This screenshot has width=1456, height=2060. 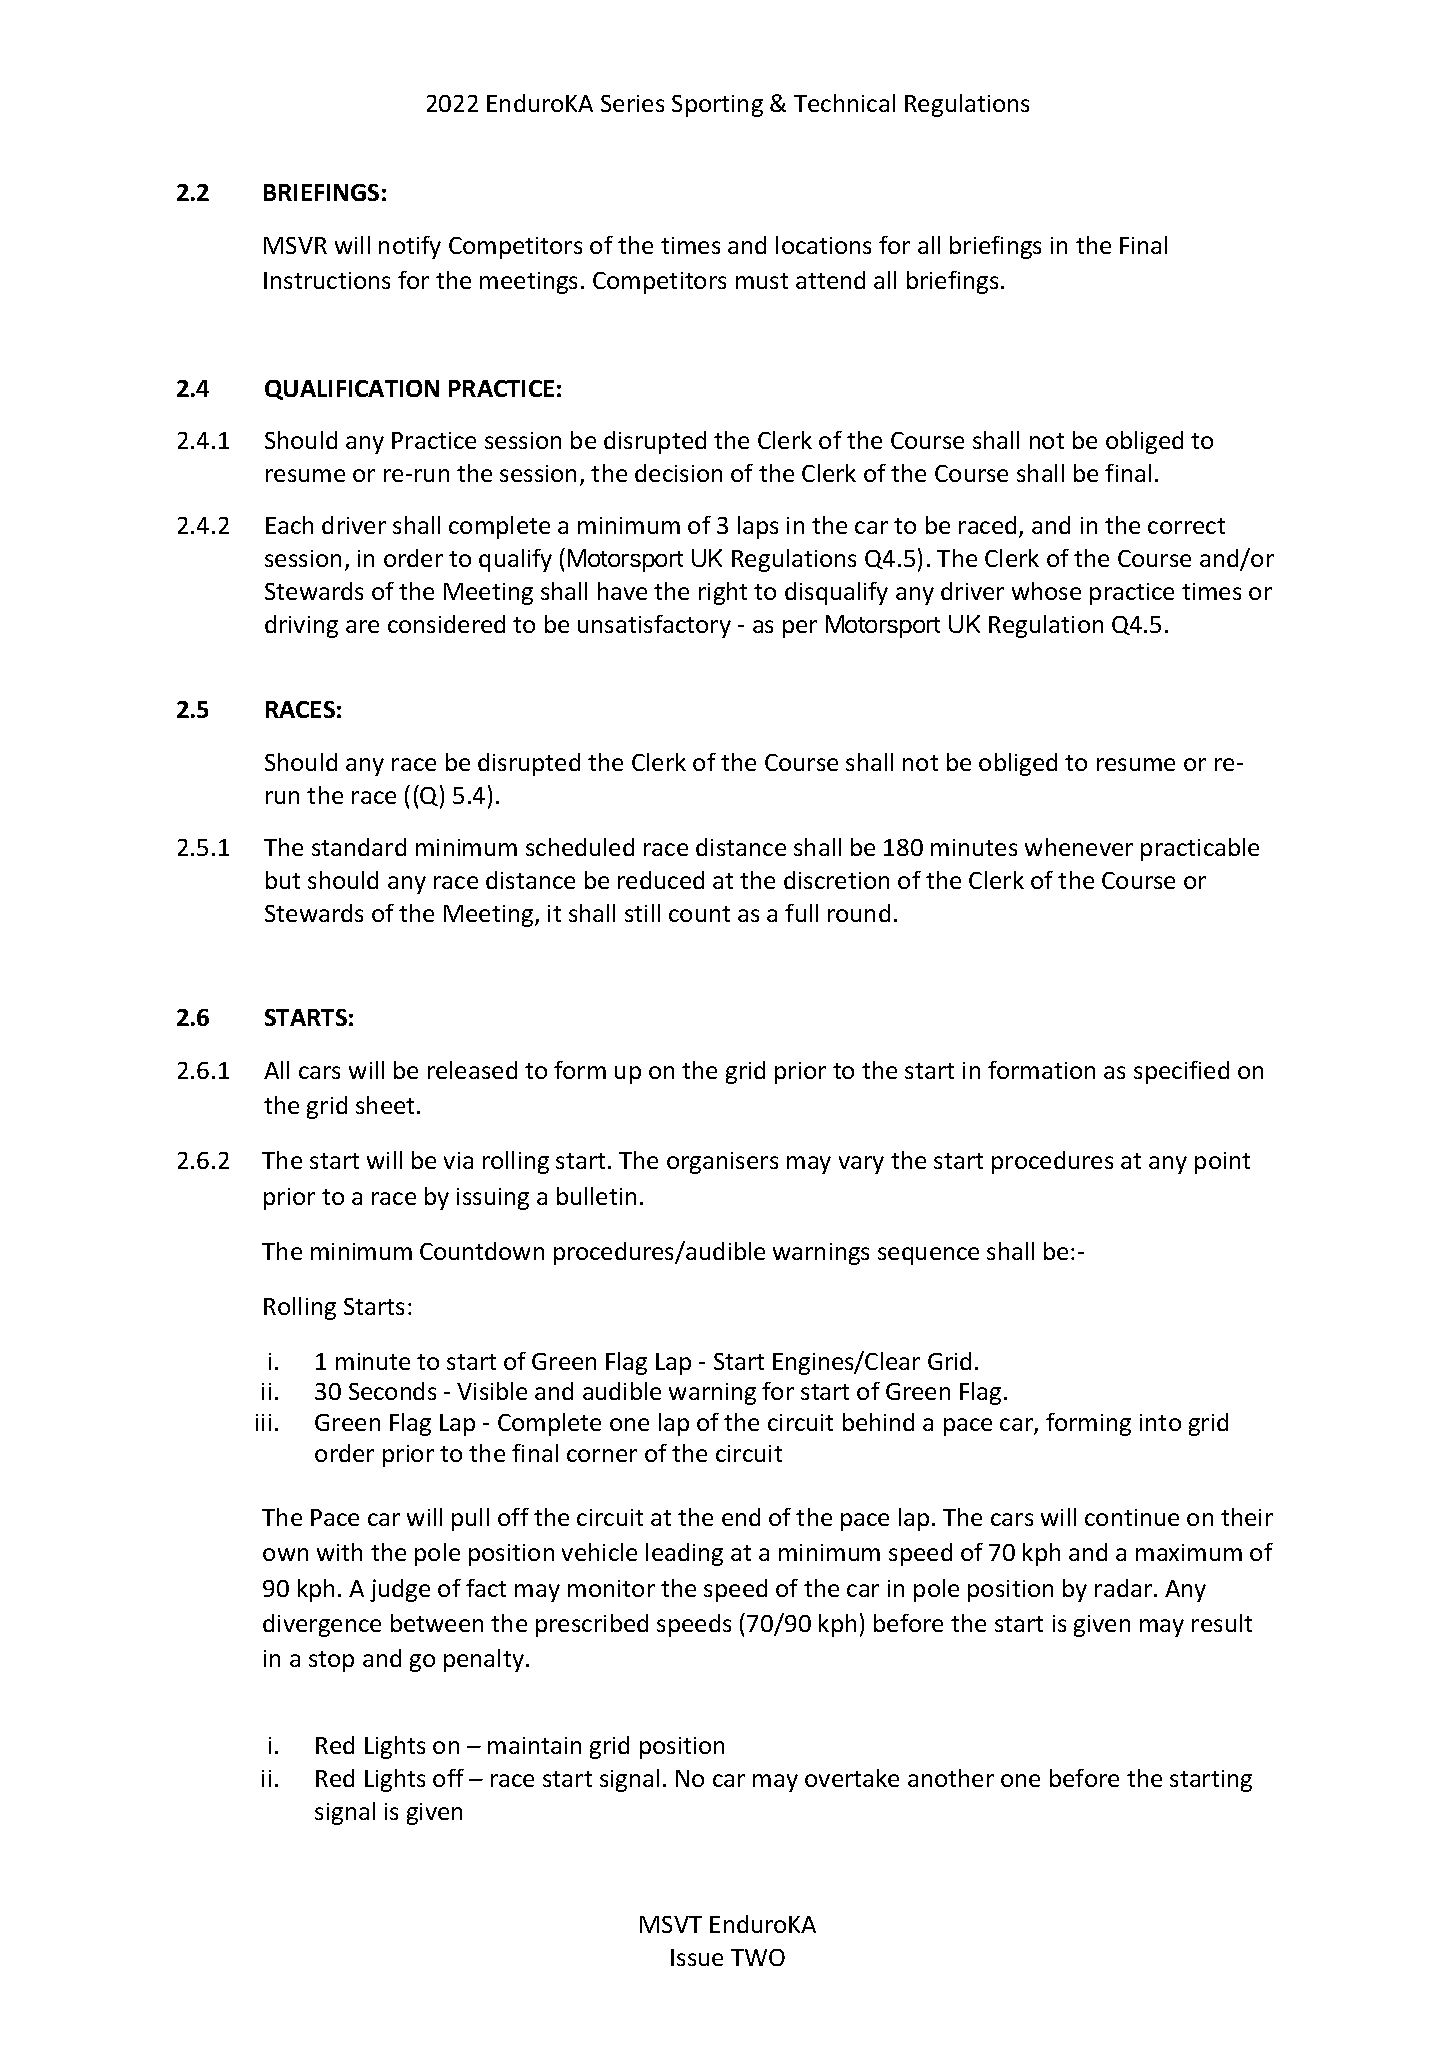 What do you see at coordinates (684, 1554) in the screenshot?
I see `leading` at bounding box center [684, 1554].
